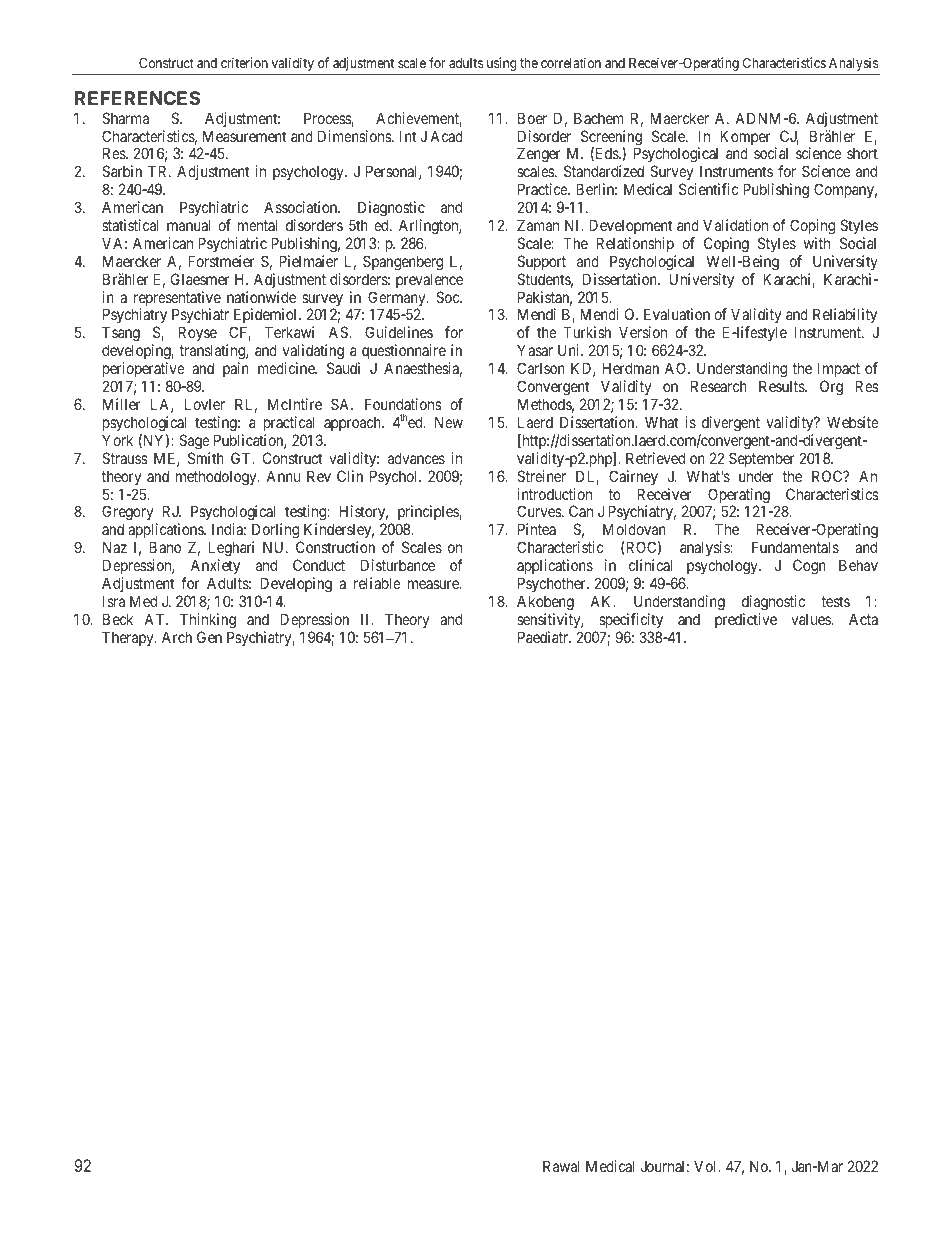  I want to click on Vol, so click(707, 1166).
